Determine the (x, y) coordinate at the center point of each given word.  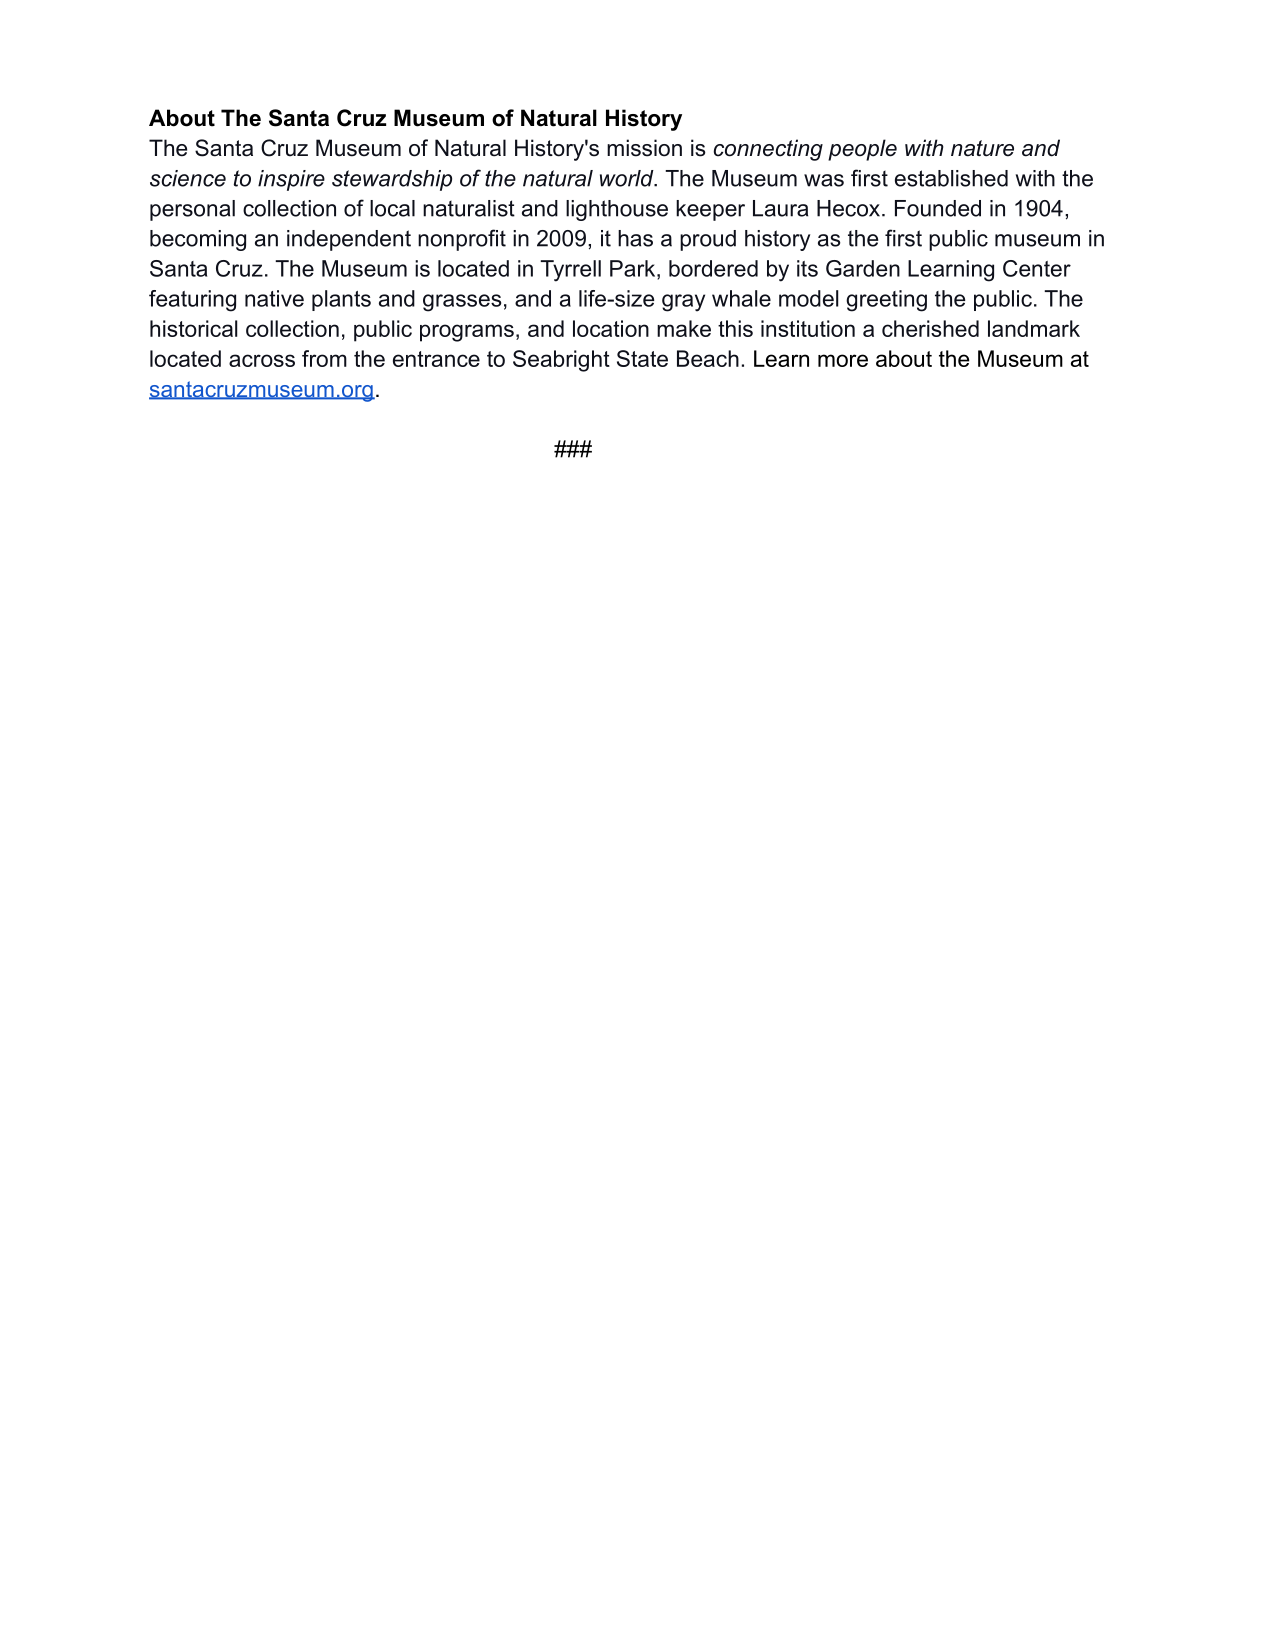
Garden (863, 268)
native (274, 298)
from (324, 358)
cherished (930, 328)
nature (982, 148)
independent (349, 240)
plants (341, 300)
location (611, 328)
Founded (938, 208)
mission (644, 148)
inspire (291, 180)
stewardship (392, 180)
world (628, 178)
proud (708, 240)
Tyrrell (570, 271)
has (635, 238)
